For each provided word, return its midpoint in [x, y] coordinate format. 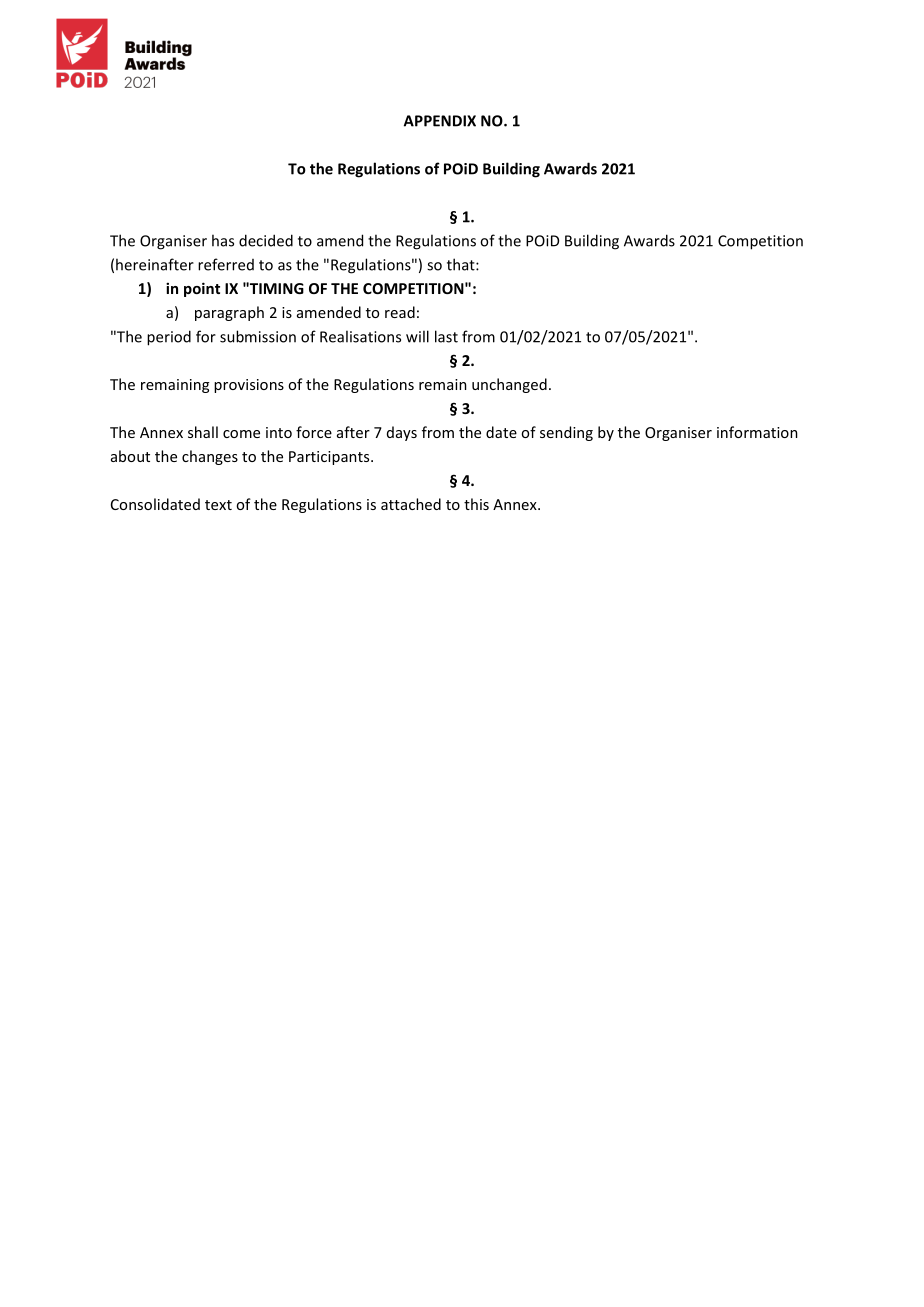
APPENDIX [440, 121]
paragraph [229, 313]
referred [226, 264]
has [223, 240]
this [476, 504]
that [462, 264]
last [446, 336]
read [400, 312]
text [218, 505]
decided [266, 240]
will [417, 336]
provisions [249, 386]
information [757, 432]
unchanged [509, 385]
